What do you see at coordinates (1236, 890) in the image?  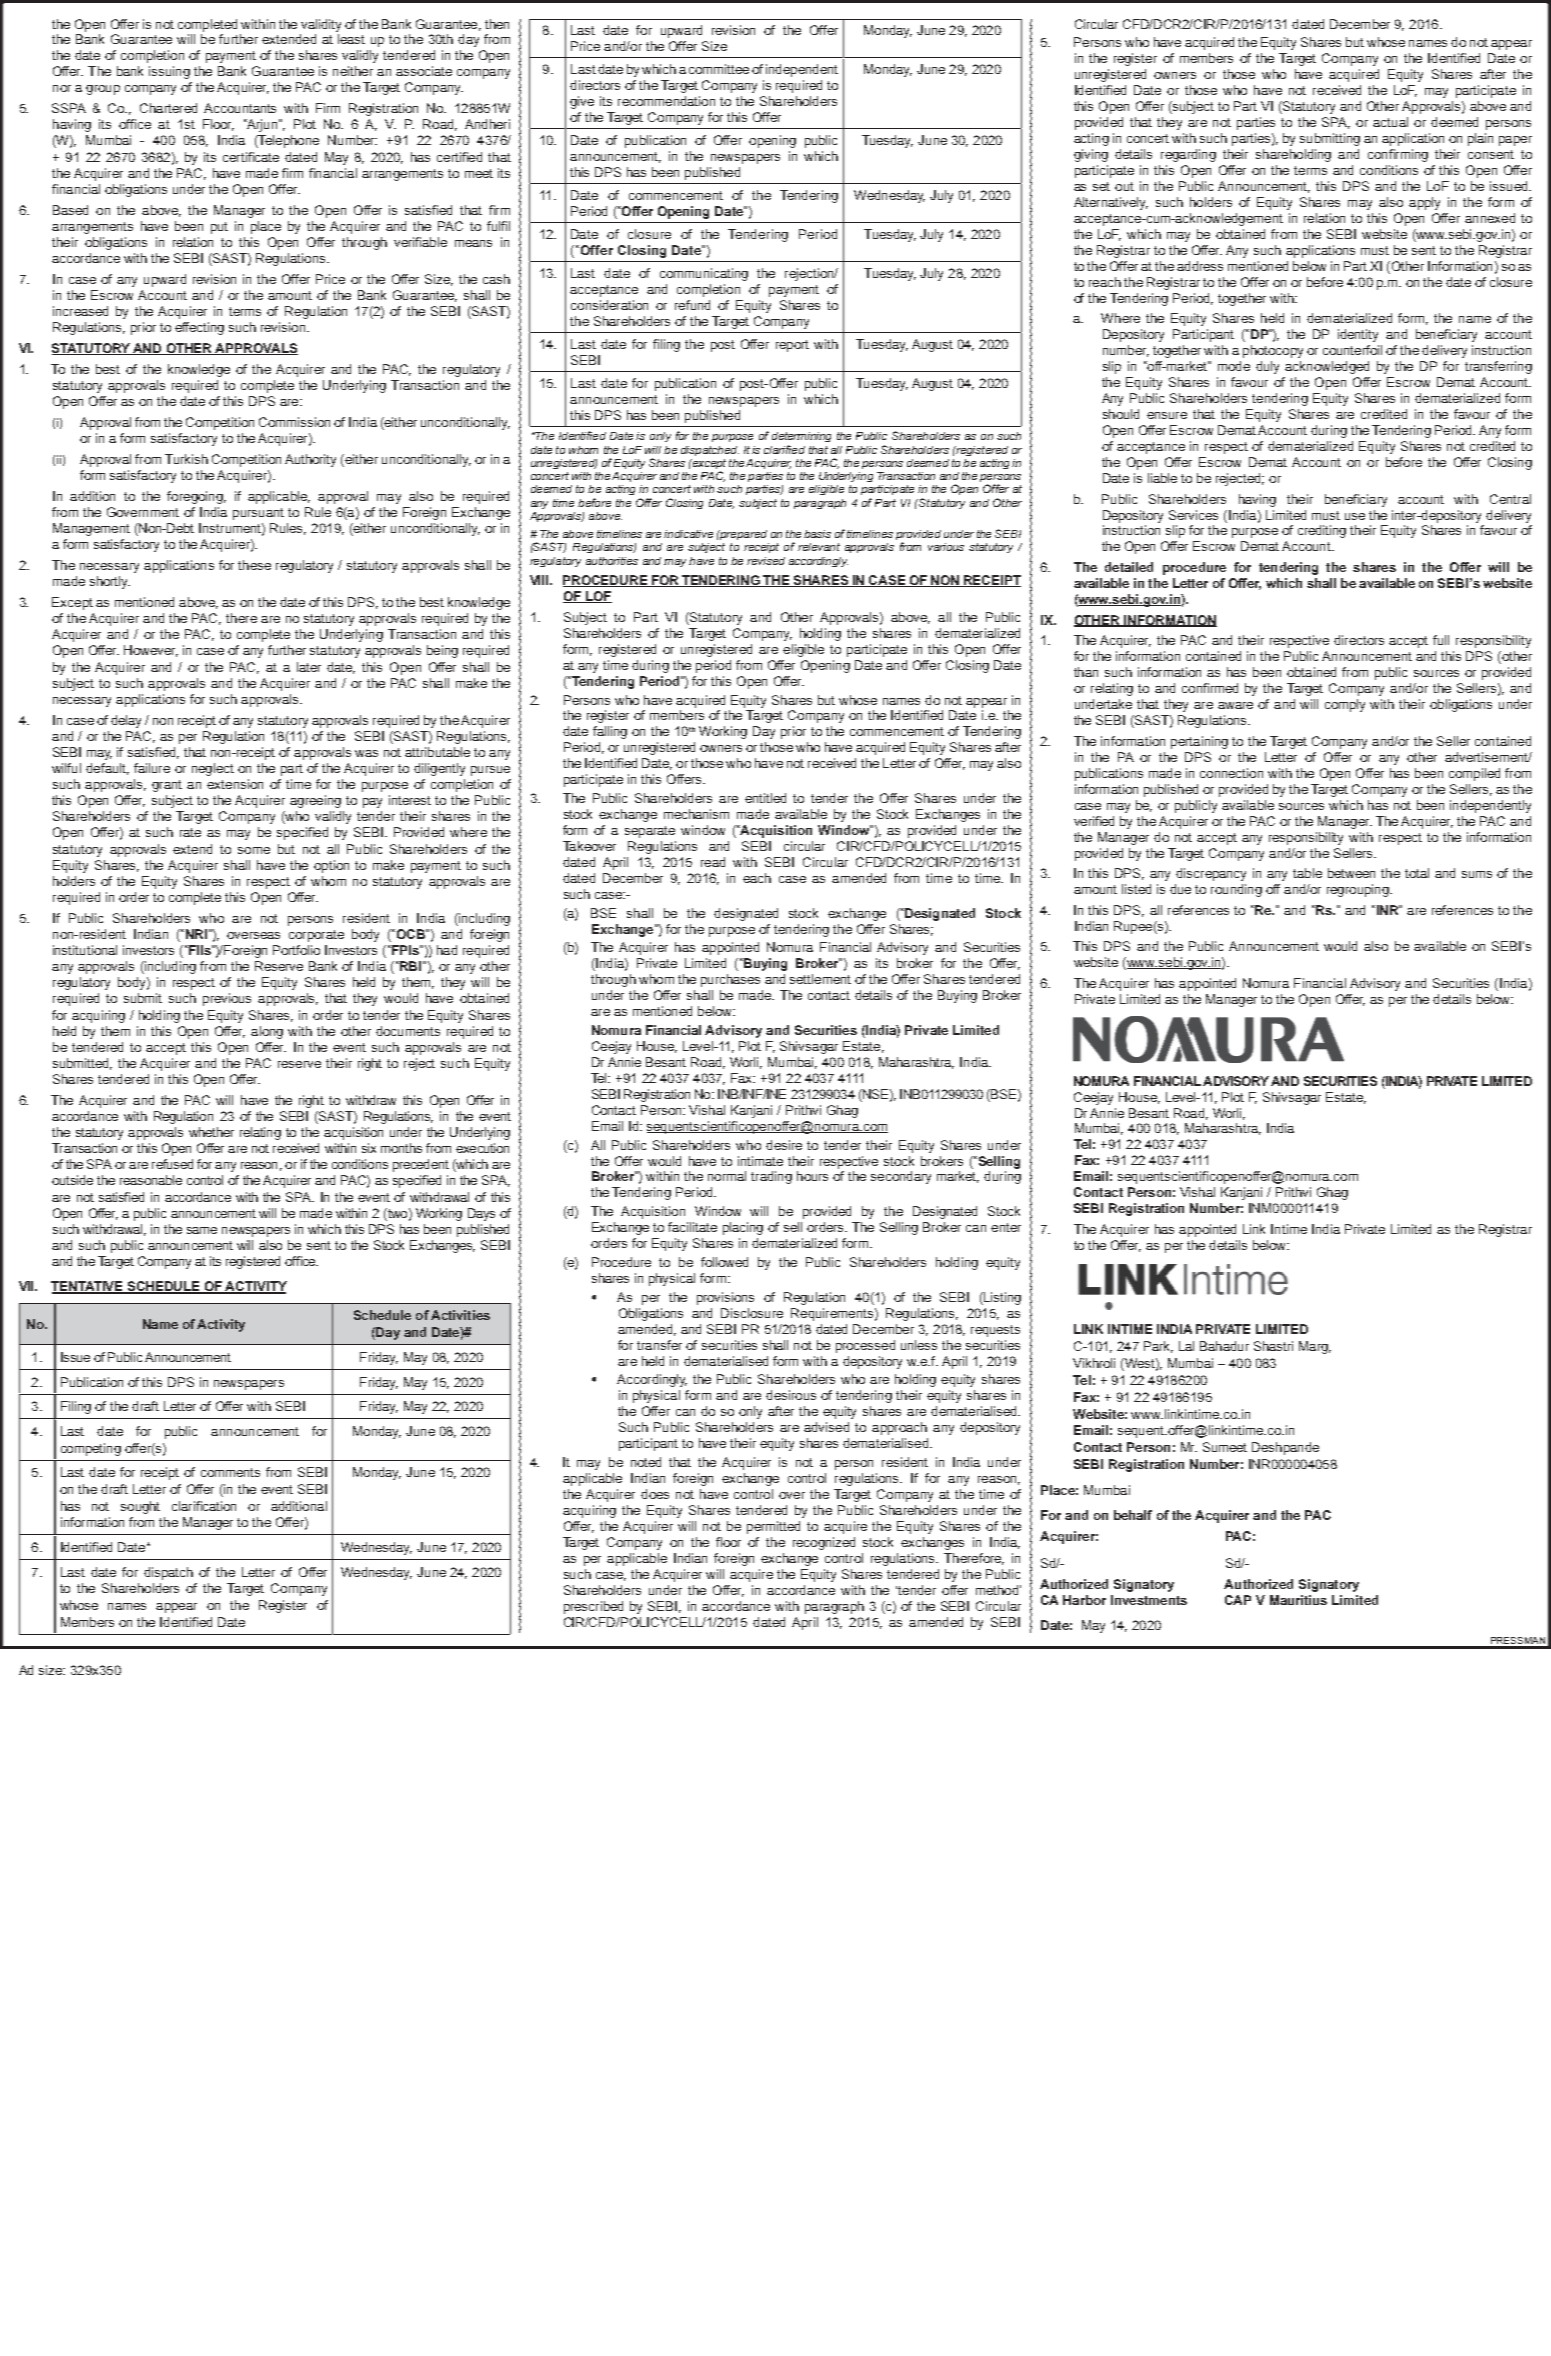 I see `rounding` at bounding box center [1236, 890].
